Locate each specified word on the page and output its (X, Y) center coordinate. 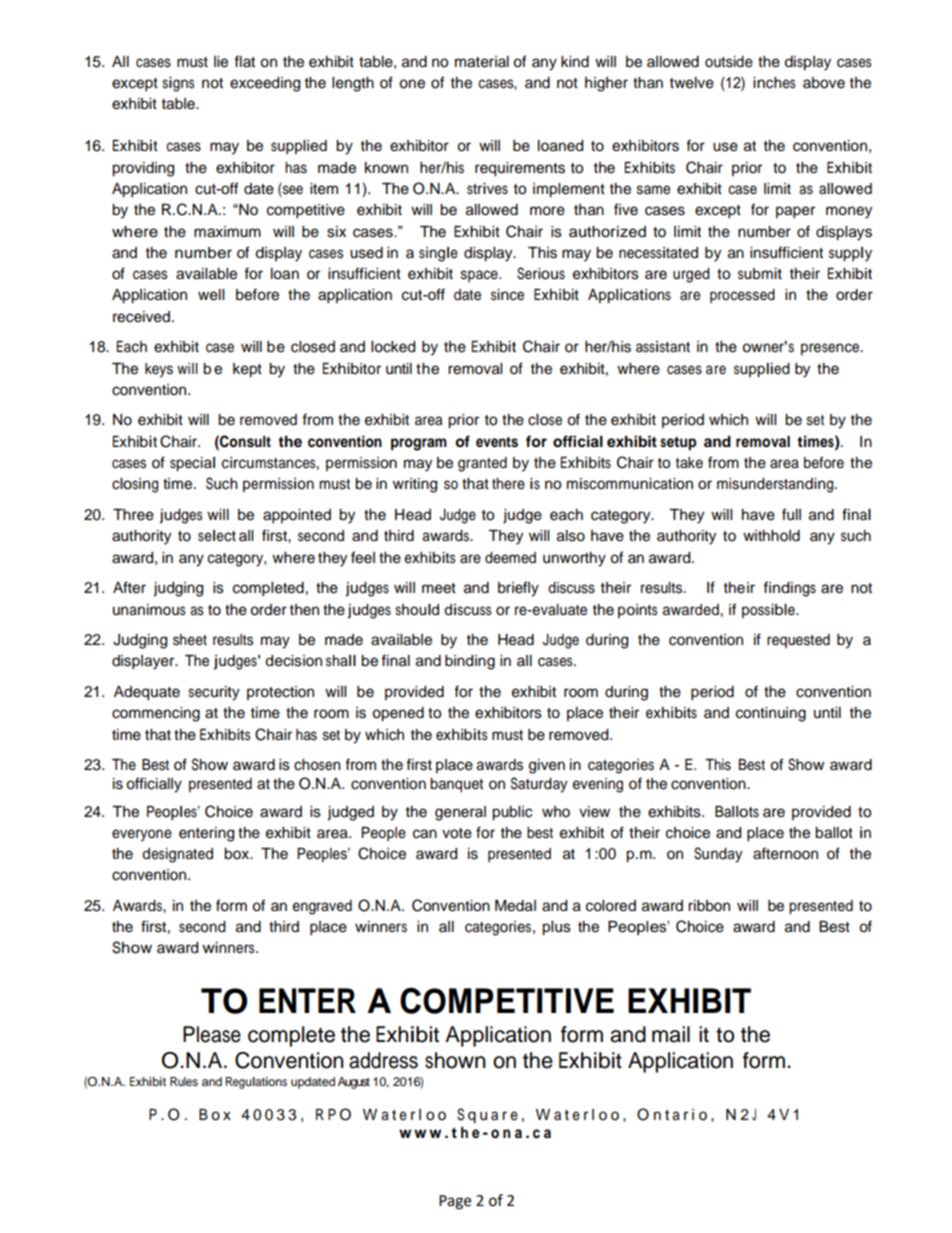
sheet (190, 640)
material (482, 62)
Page (455, 1202)
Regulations (256, 1083)
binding (470, 662)
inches (774, 83)
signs (178, 84)
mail (671, 1034)
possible (769, 611)
